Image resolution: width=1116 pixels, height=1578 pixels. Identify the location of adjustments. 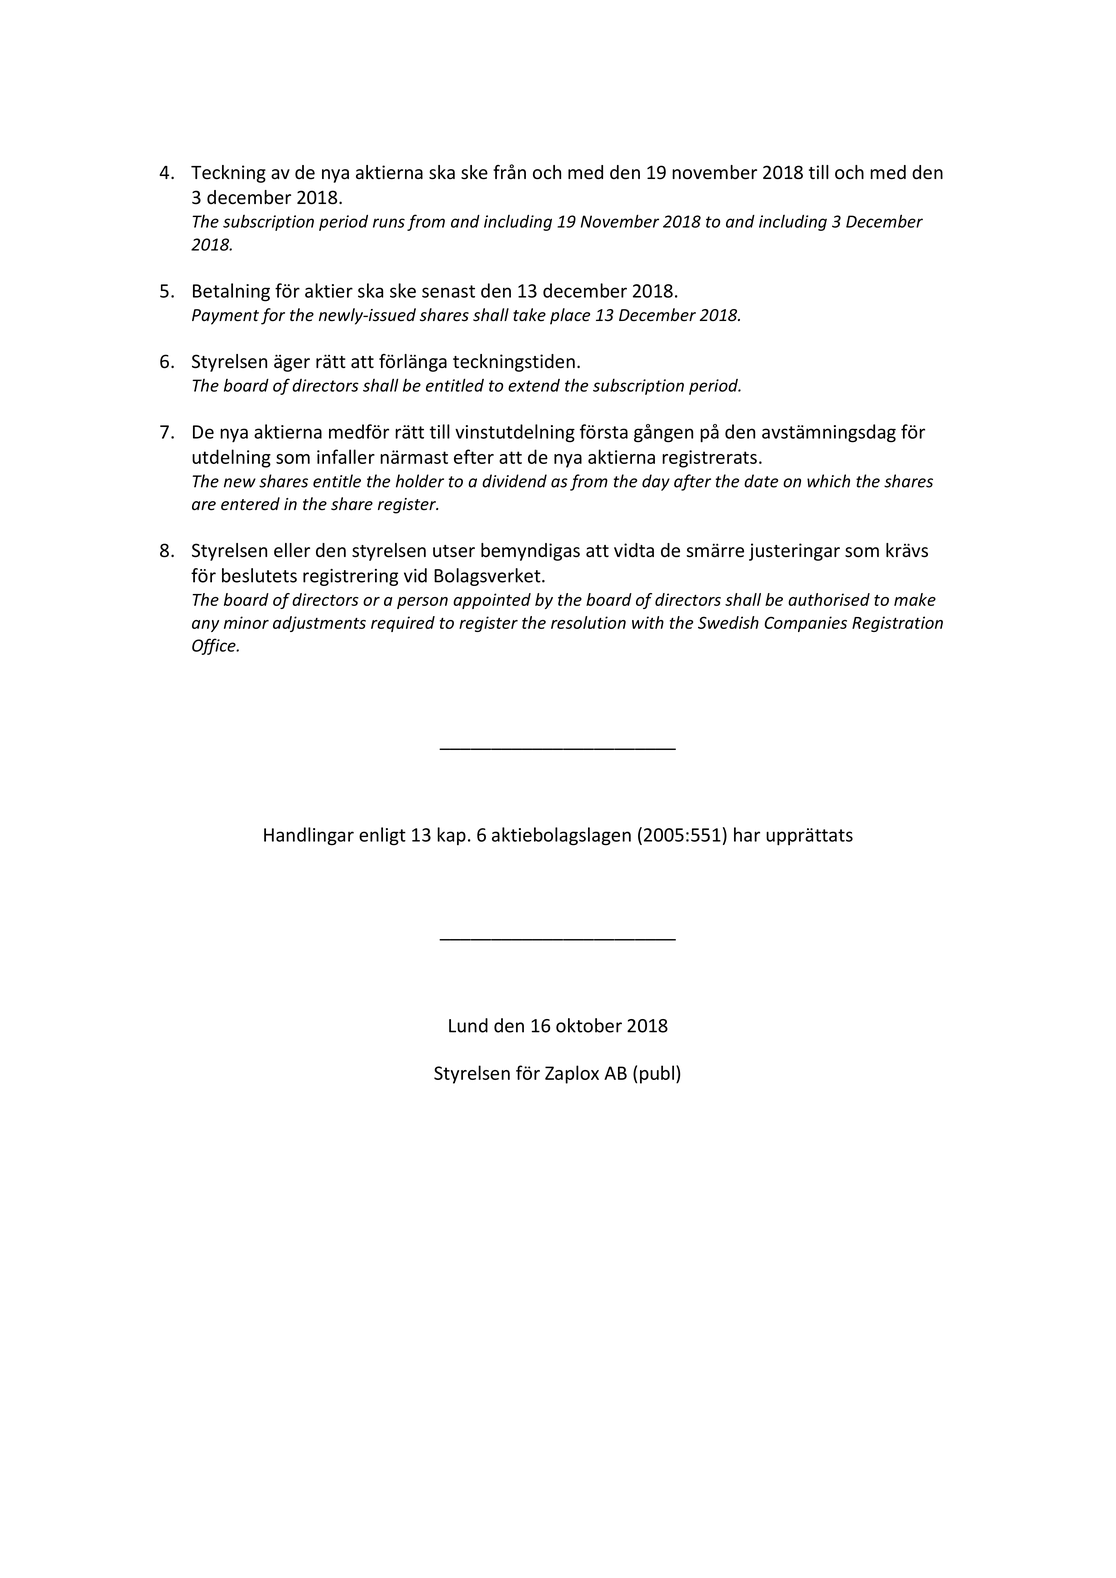
(319, 624).
